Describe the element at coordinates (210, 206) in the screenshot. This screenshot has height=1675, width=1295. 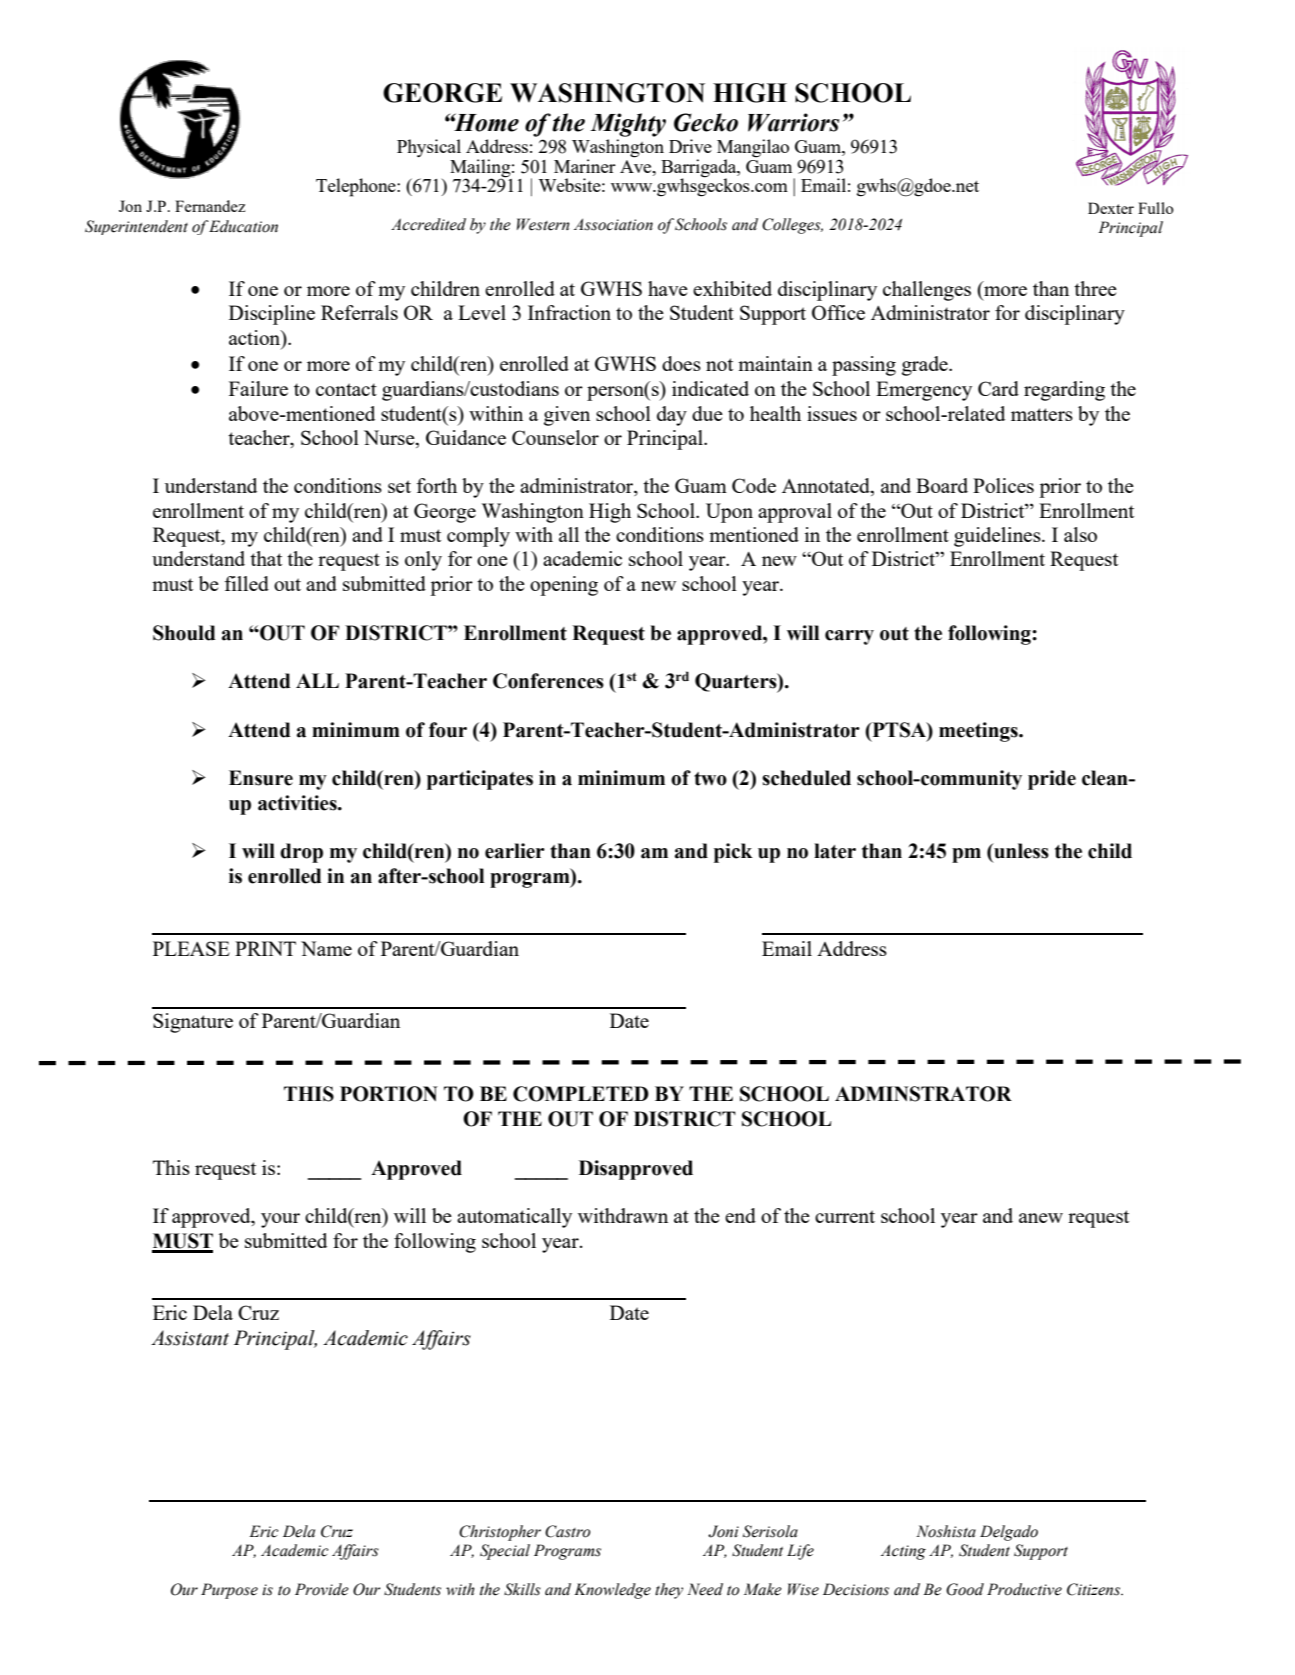
I see `Fernandez` at that location.
